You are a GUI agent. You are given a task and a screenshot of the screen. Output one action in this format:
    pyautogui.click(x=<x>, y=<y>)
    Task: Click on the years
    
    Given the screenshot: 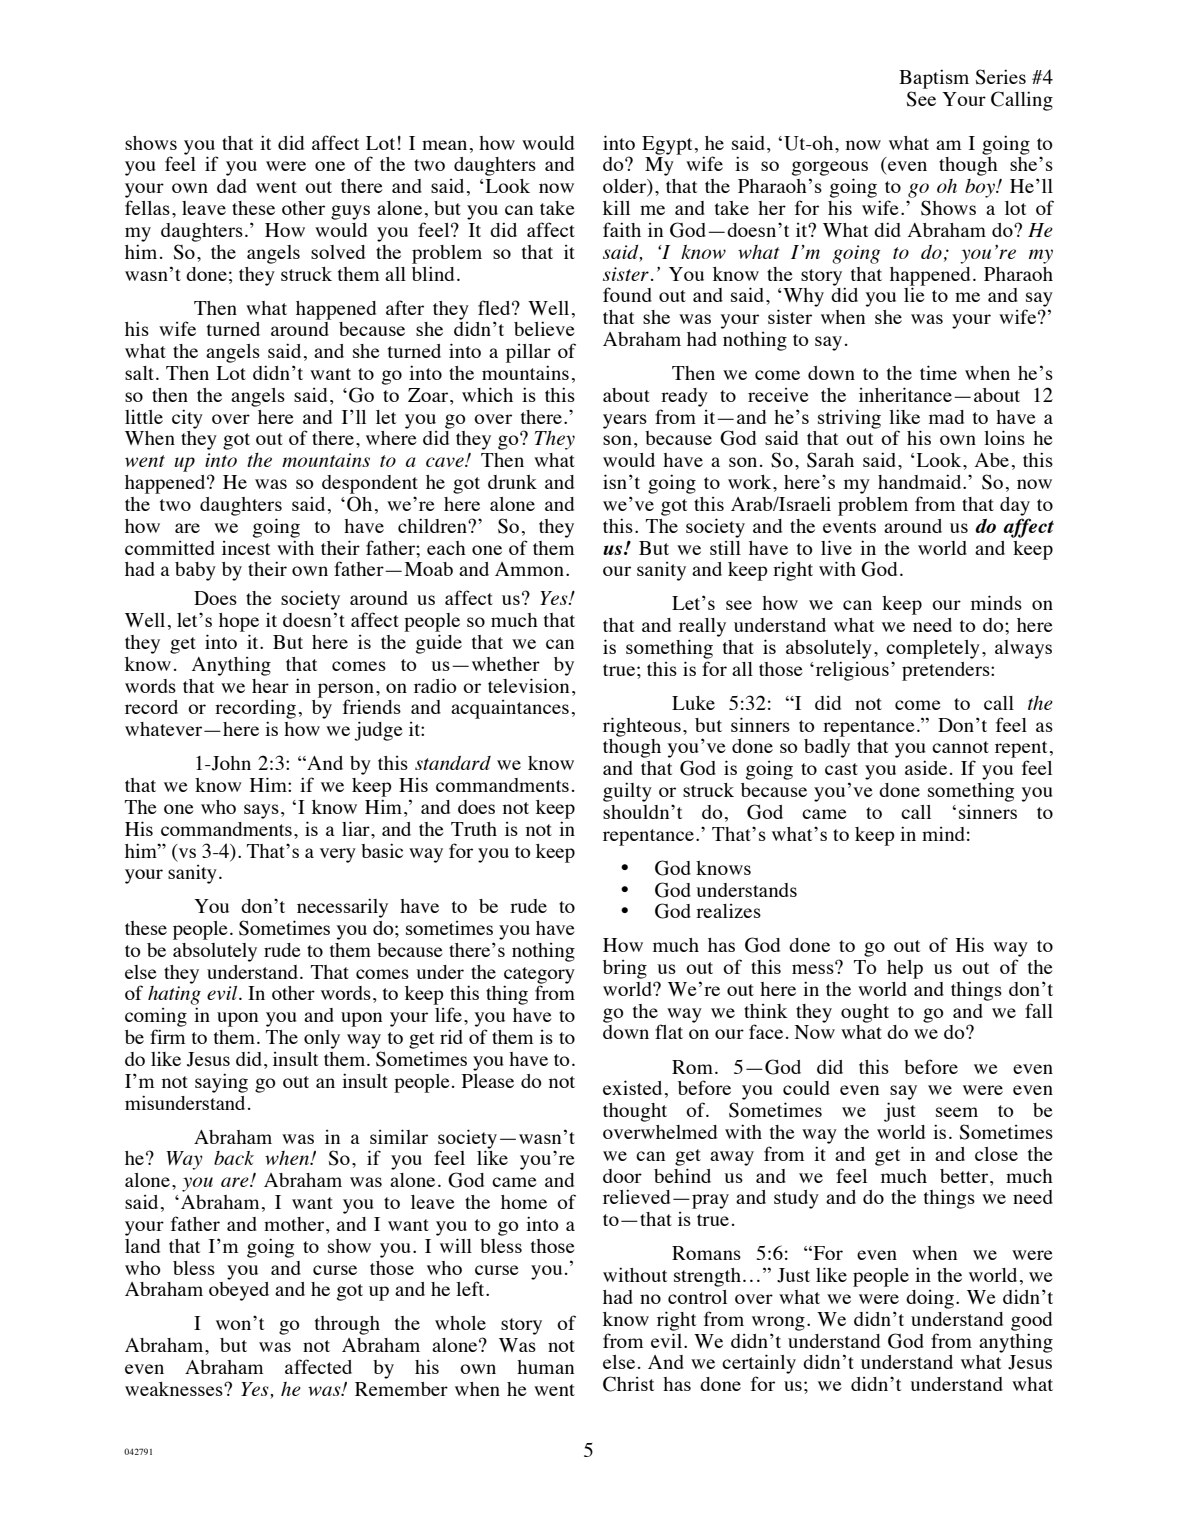 What is the action you would take?
    pyautogui.click(x=625, y=421)
